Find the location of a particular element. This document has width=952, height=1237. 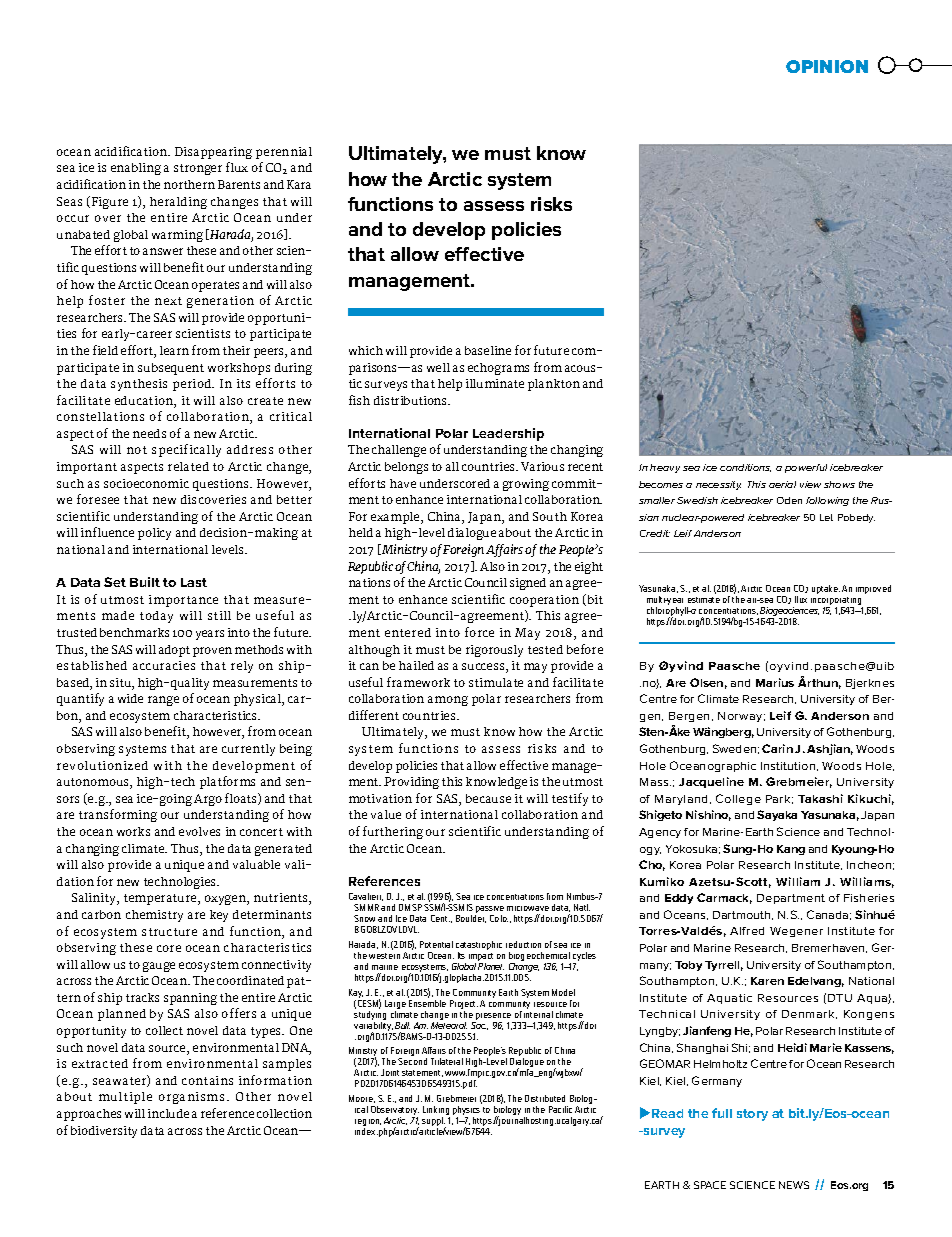

conditions is located at coordinates (745, 468).
